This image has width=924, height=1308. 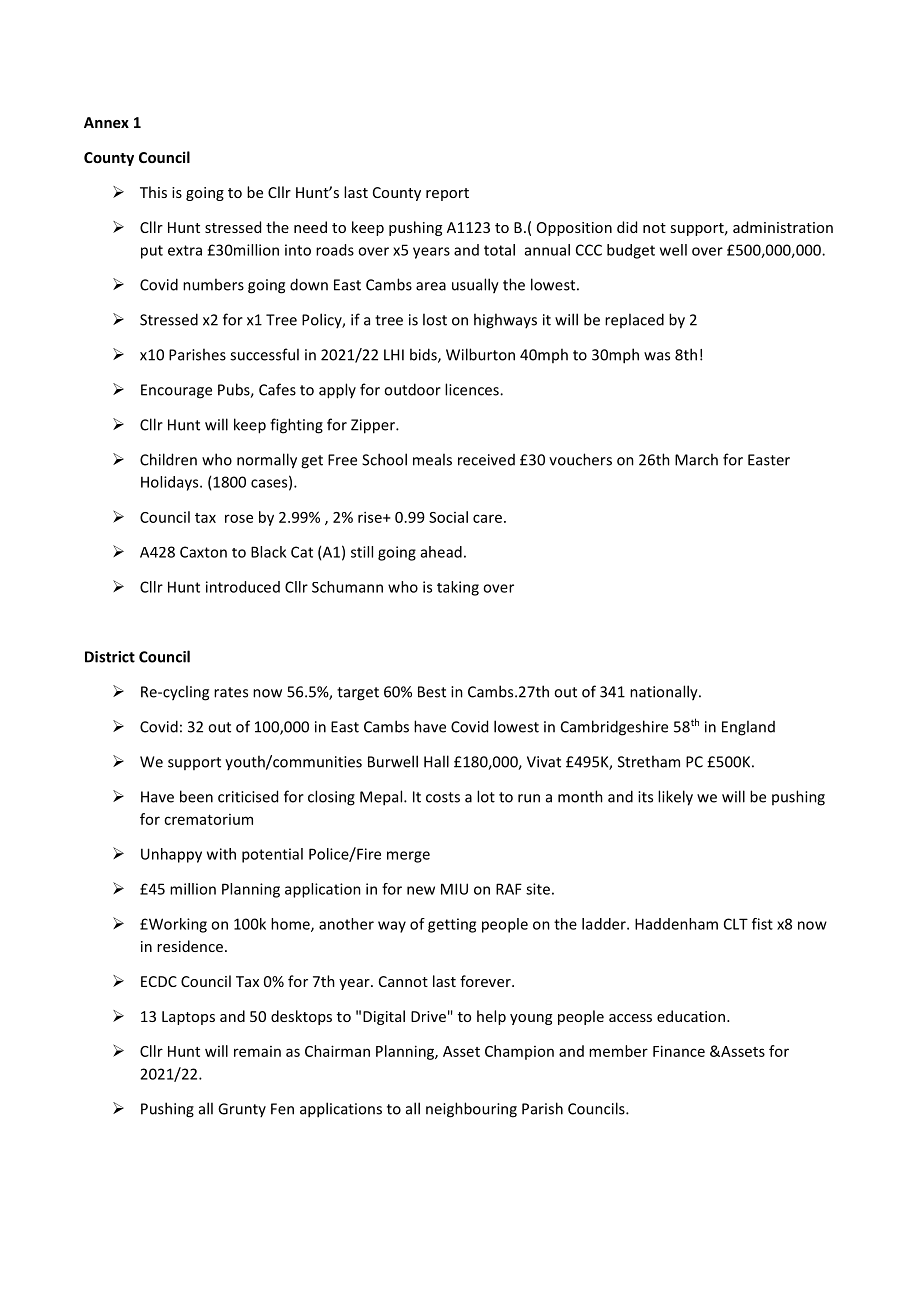 I want to click on did, so click(x=627, y=227).
